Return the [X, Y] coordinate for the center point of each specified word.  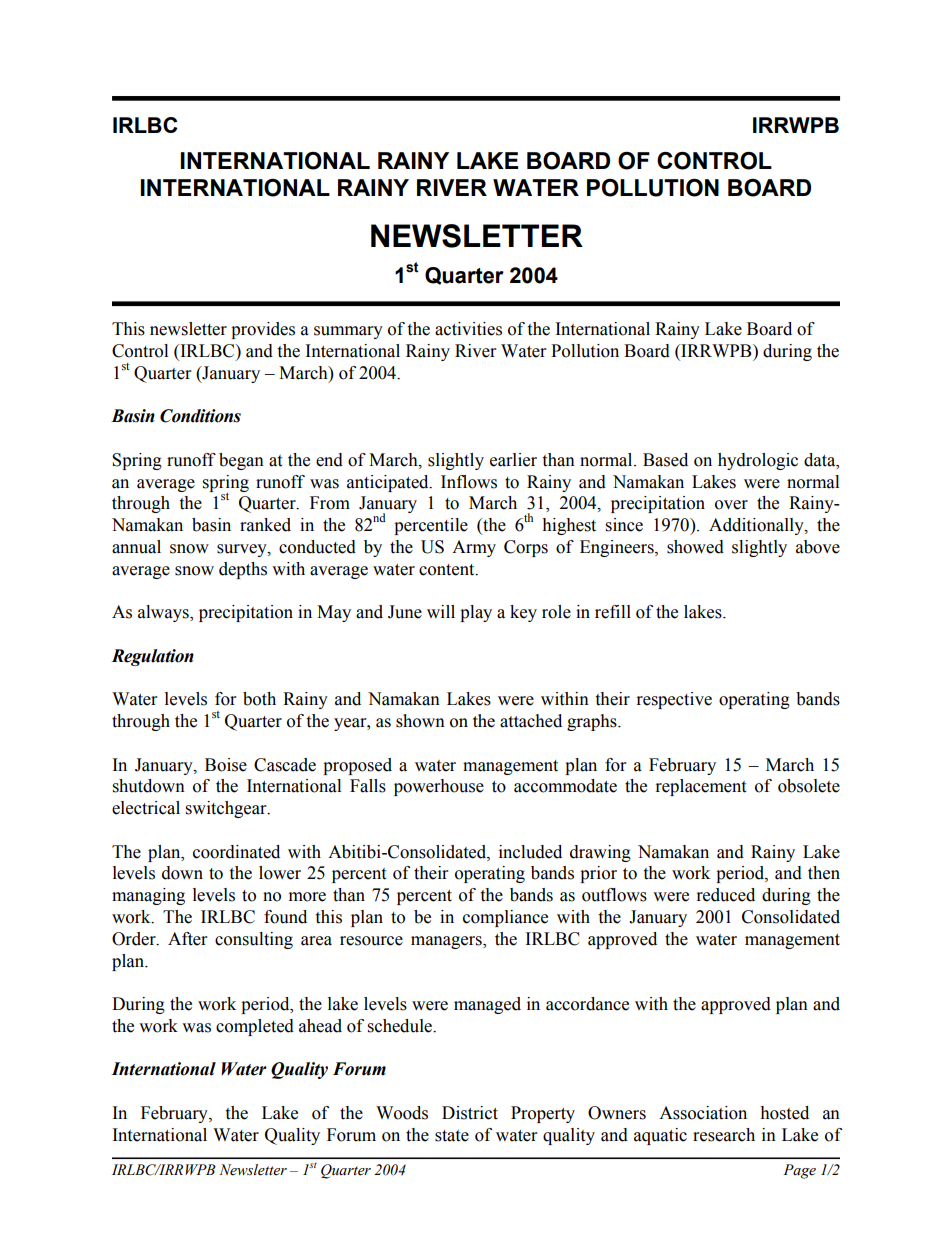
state [452, 1136]
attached [531, 721]
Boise [226, 765]
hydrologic [758, 461]
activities [468, 329]
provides [263, 330]
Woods [402, 1113]
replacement [701, 787]
